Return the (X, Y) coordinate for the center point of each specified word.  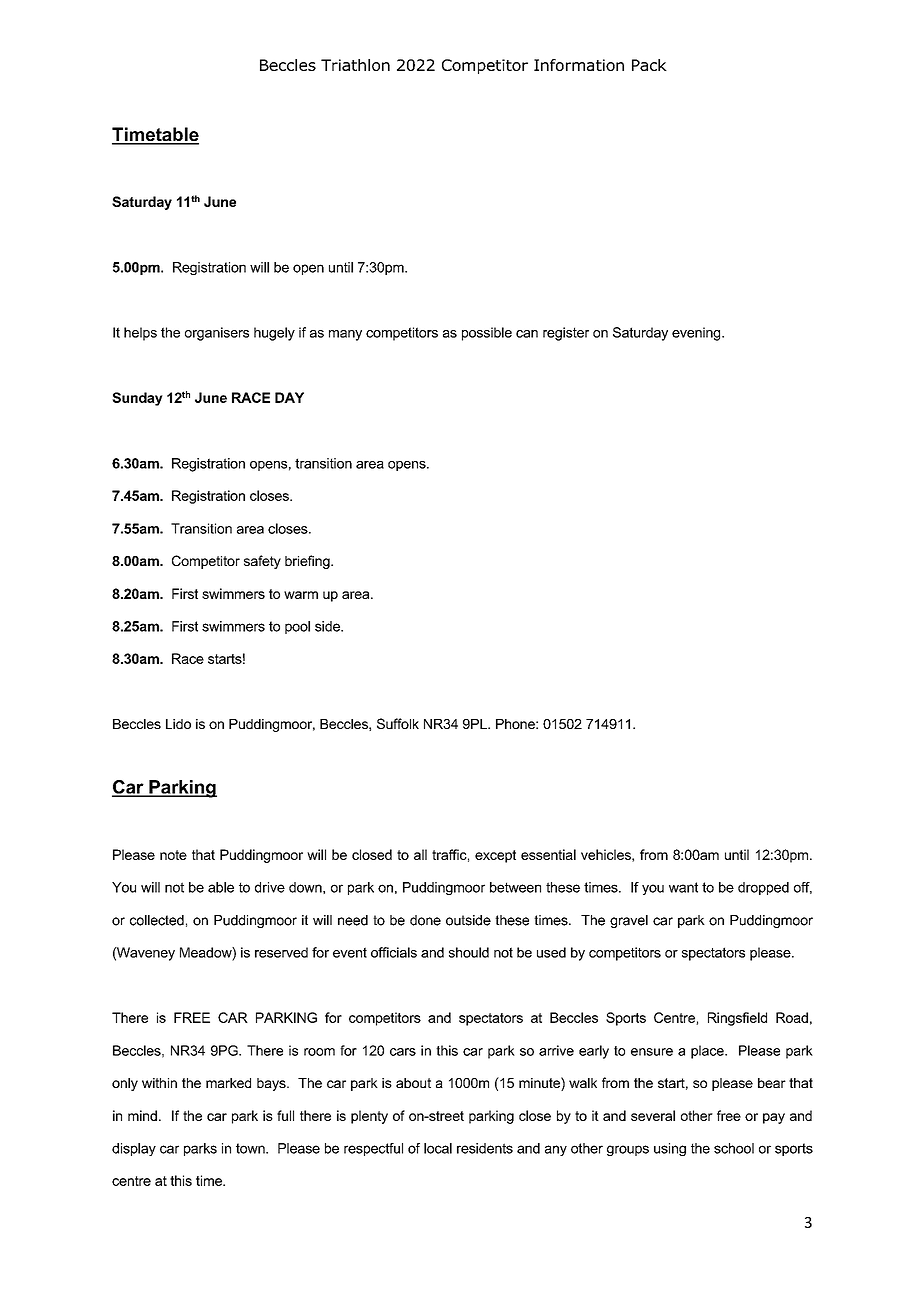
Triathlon (355, 65)
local (438, 1148)
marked (228, 1083)
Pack (649, 65)
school (734, 1148)
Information (579, 65)
